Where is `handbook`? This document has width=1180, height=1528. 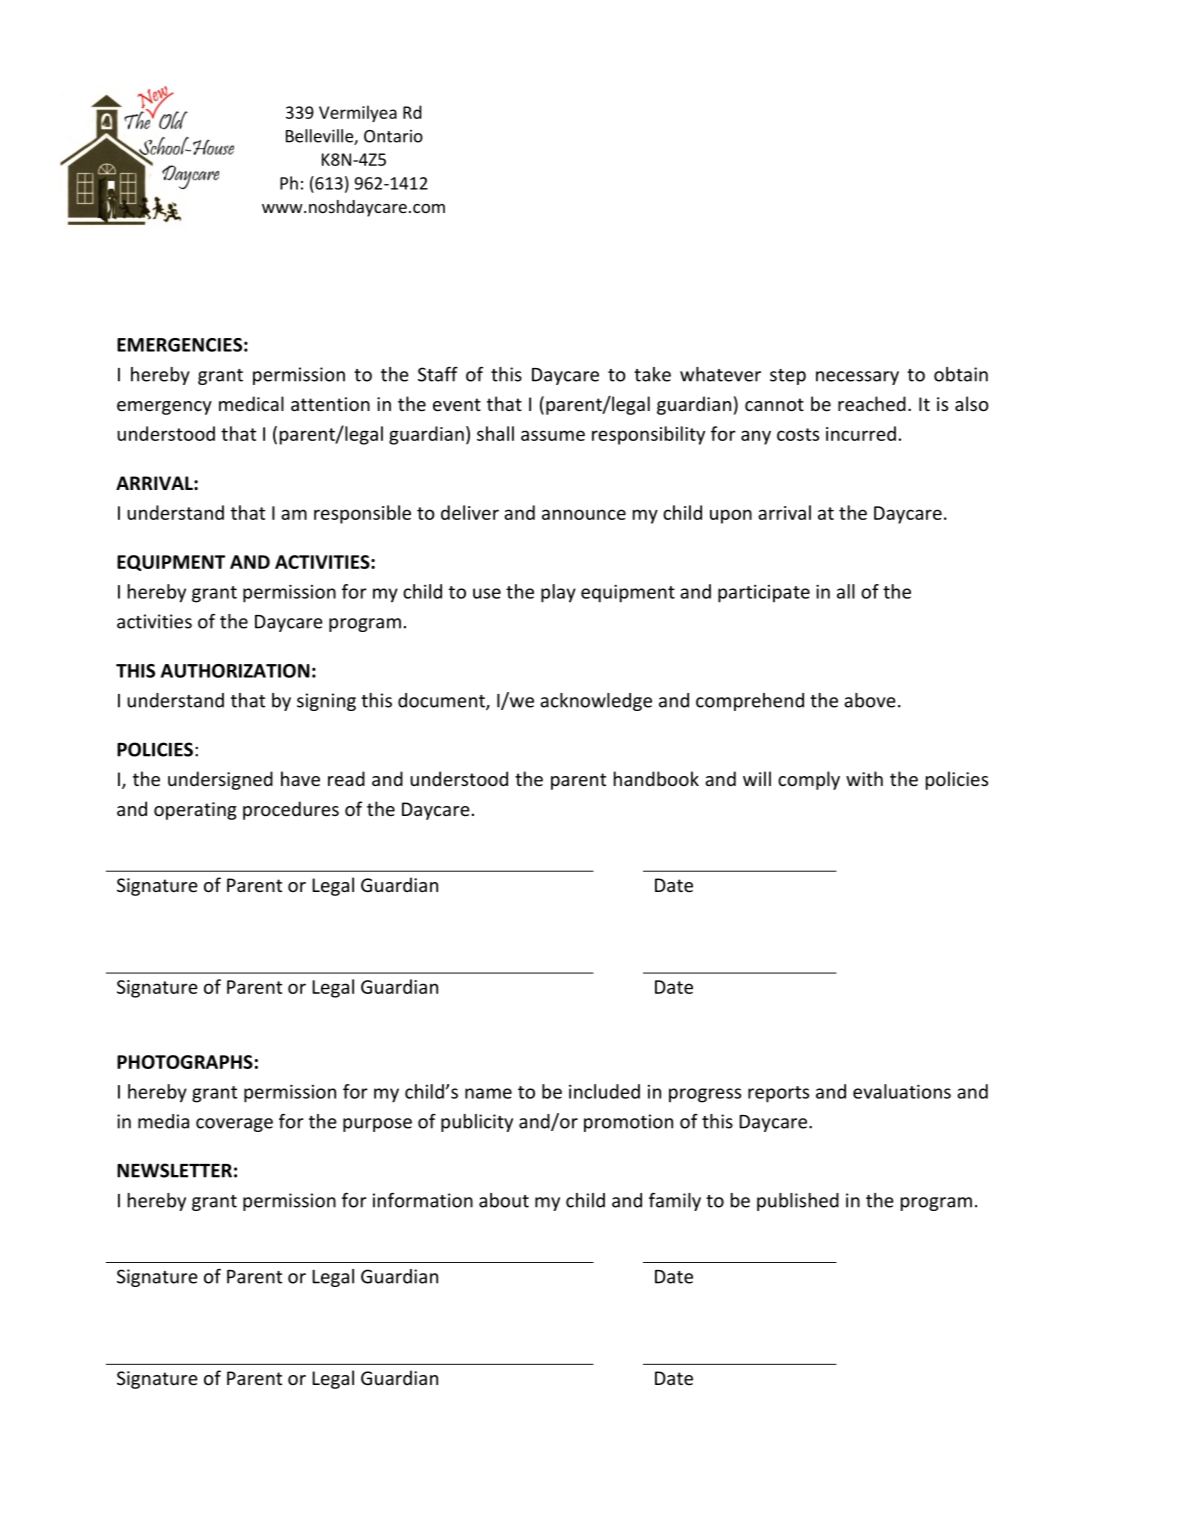 handbook is located at coordinates (656, 778).
